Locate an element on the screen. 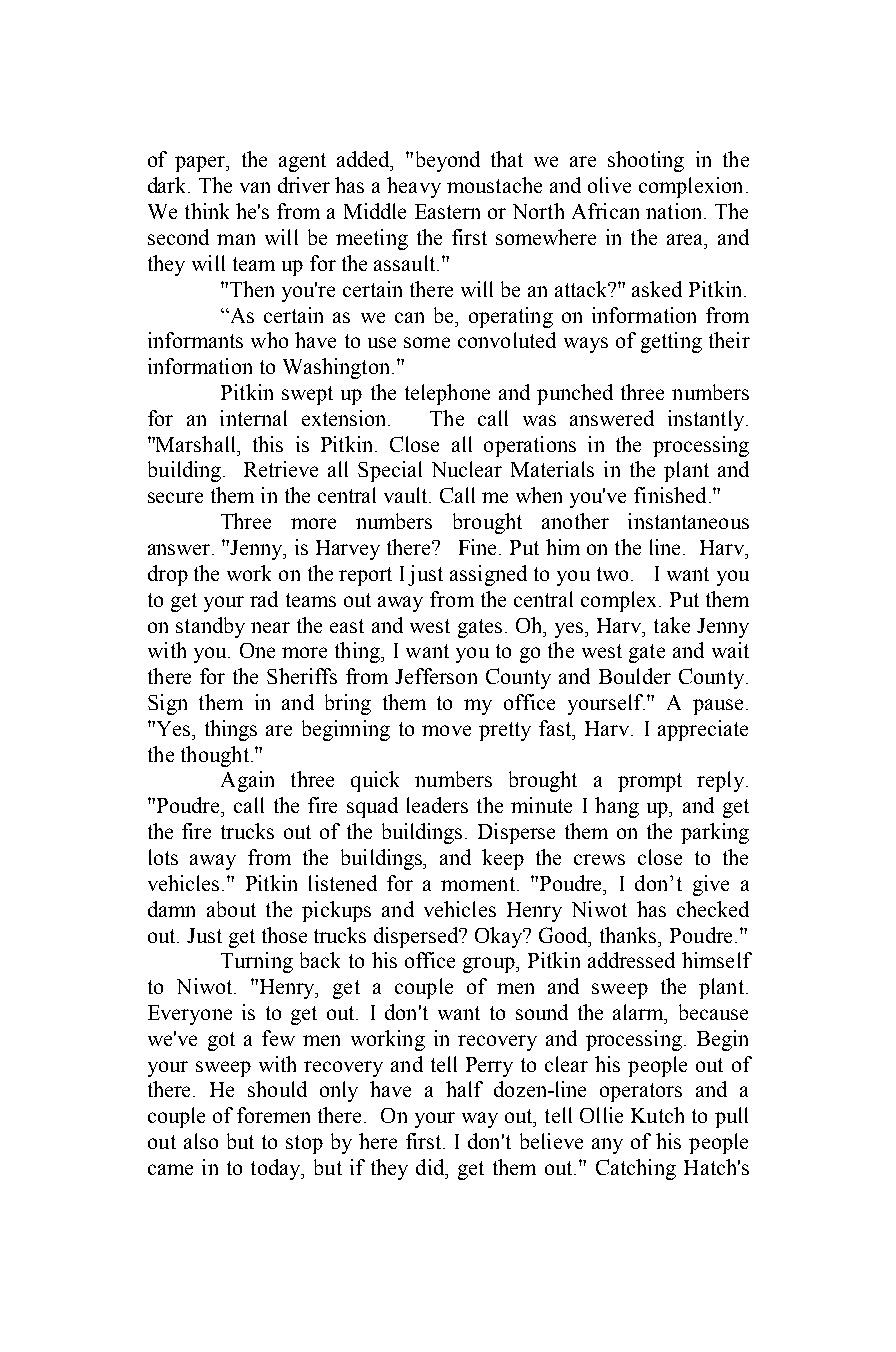 This screenshot has height=1352, width=896. did is located at coordinates (431, 1167).
